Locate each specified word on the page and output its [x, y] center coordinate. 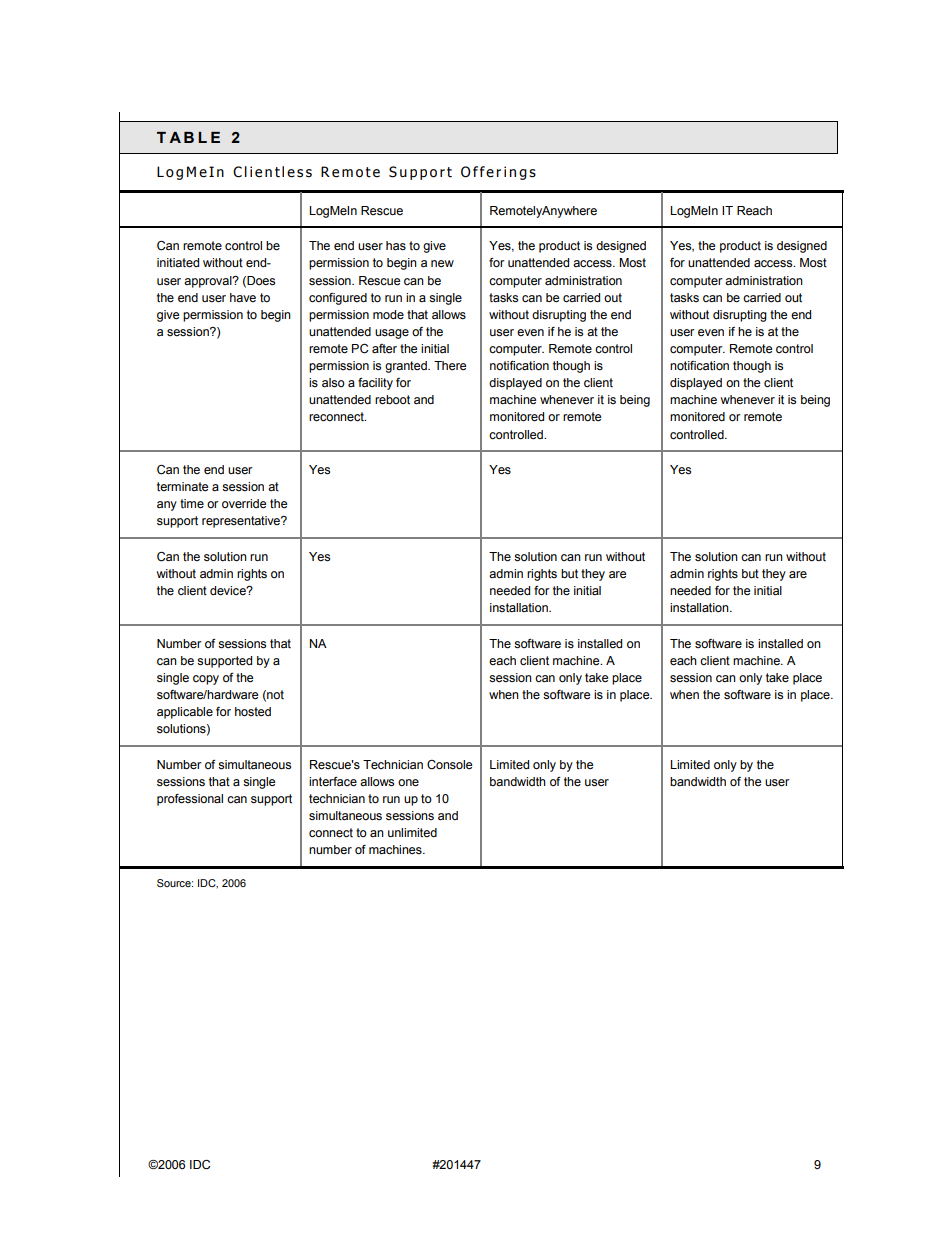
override [244, 504]
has [396, 246]
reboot [392, 400]
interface [333, 782]
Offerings [498, 173]
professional [190, 800]
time [192, 504]
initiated [178, 263]
